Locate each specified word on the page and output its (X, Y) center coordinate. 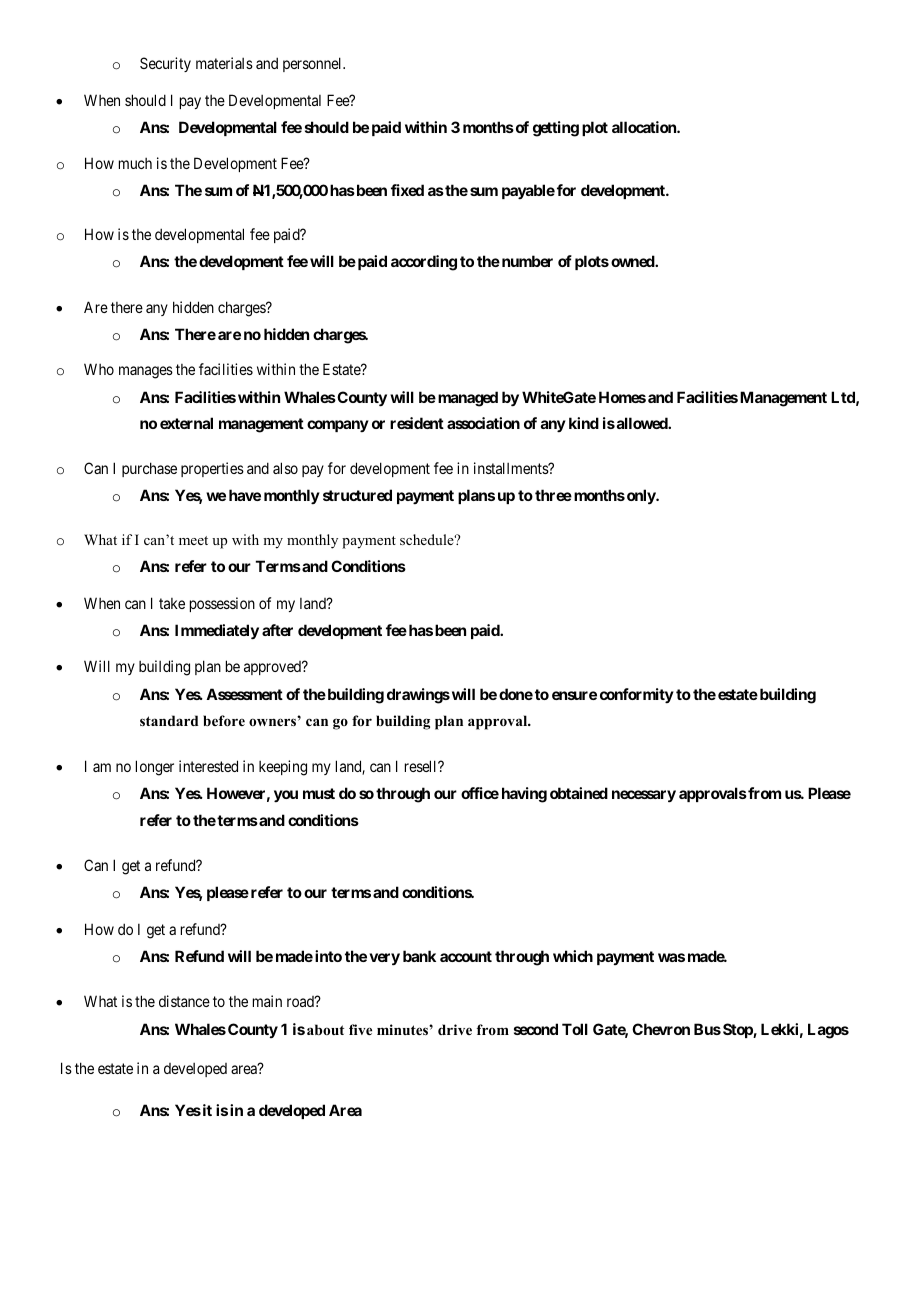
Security (165, 64)
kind (584, 423)
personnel (314, 64)
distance (184, 1001)
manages (146, 372)
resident (417, 423)
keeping (283, 768)
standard (169, 720)
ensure (574, 695)
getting (556, 129)
